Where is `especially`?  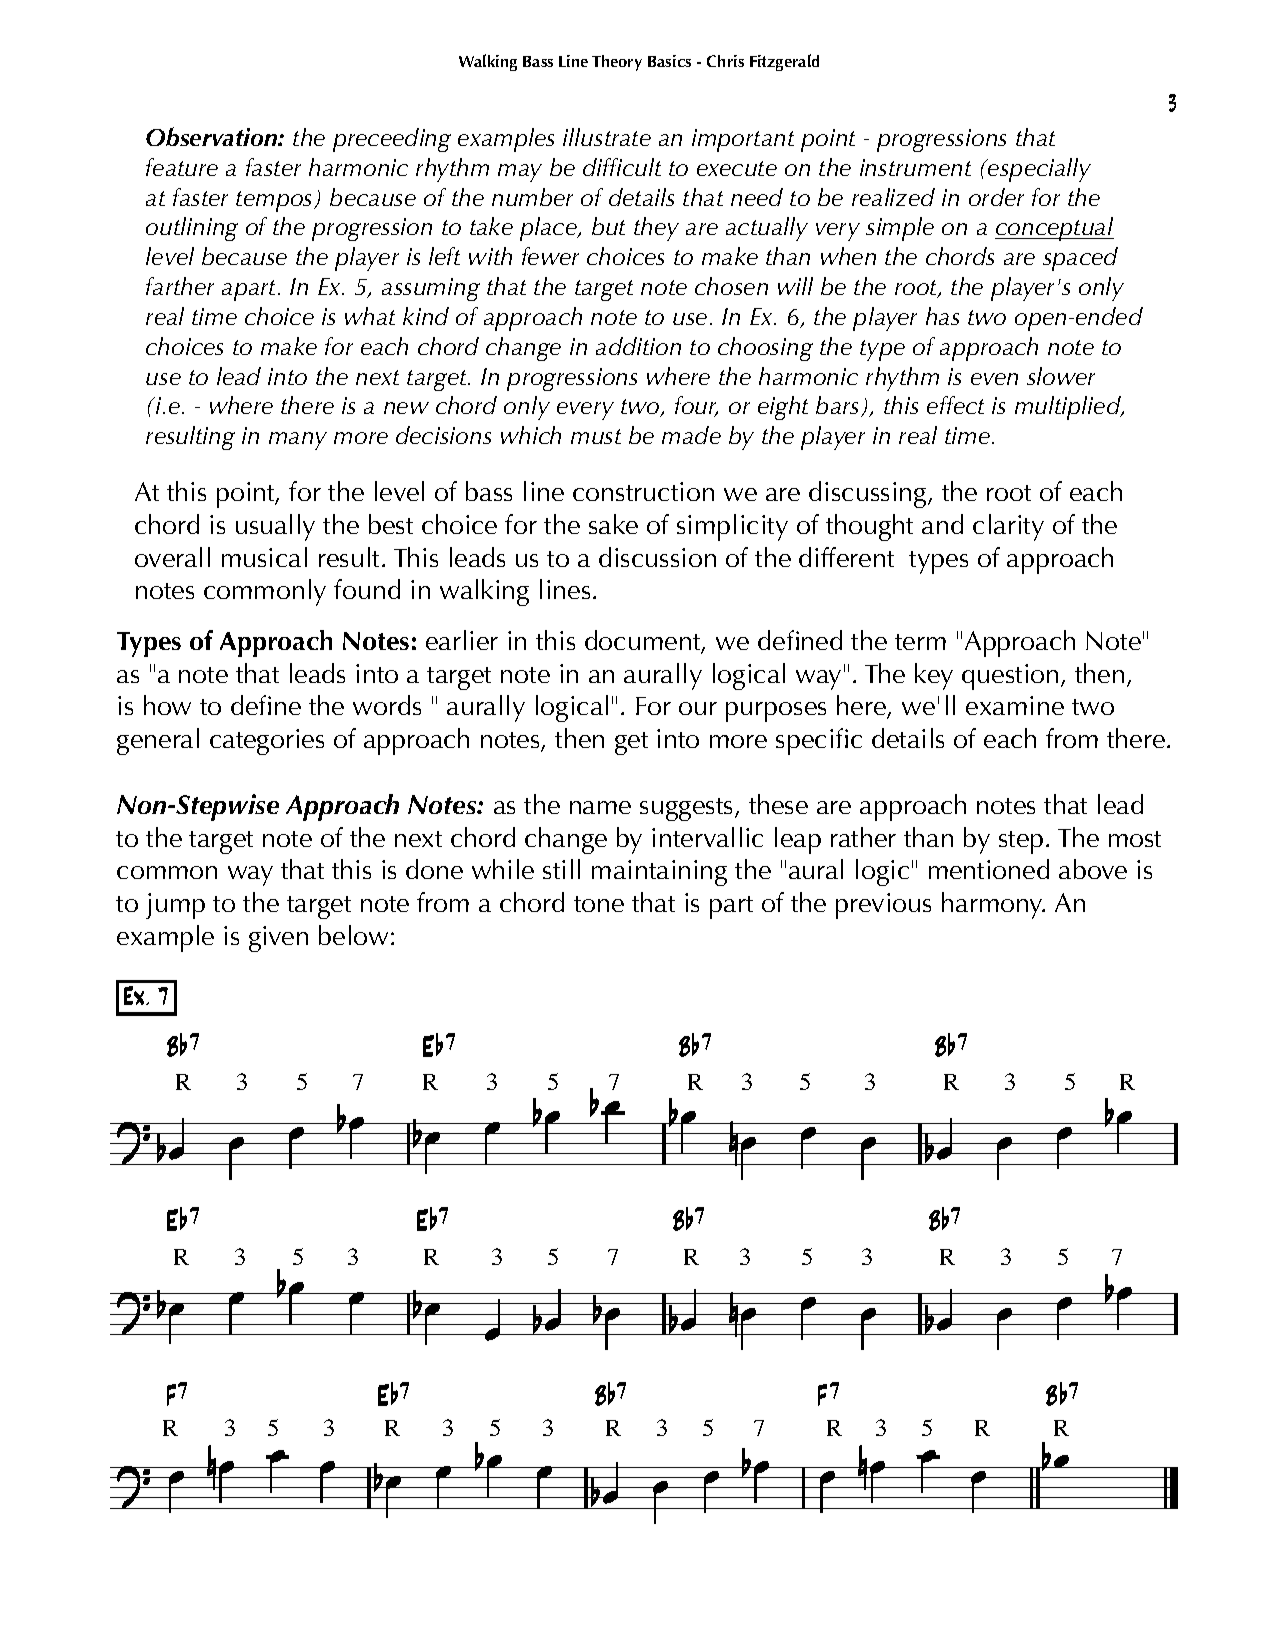
especially is located at coordinates (1038, 170).
